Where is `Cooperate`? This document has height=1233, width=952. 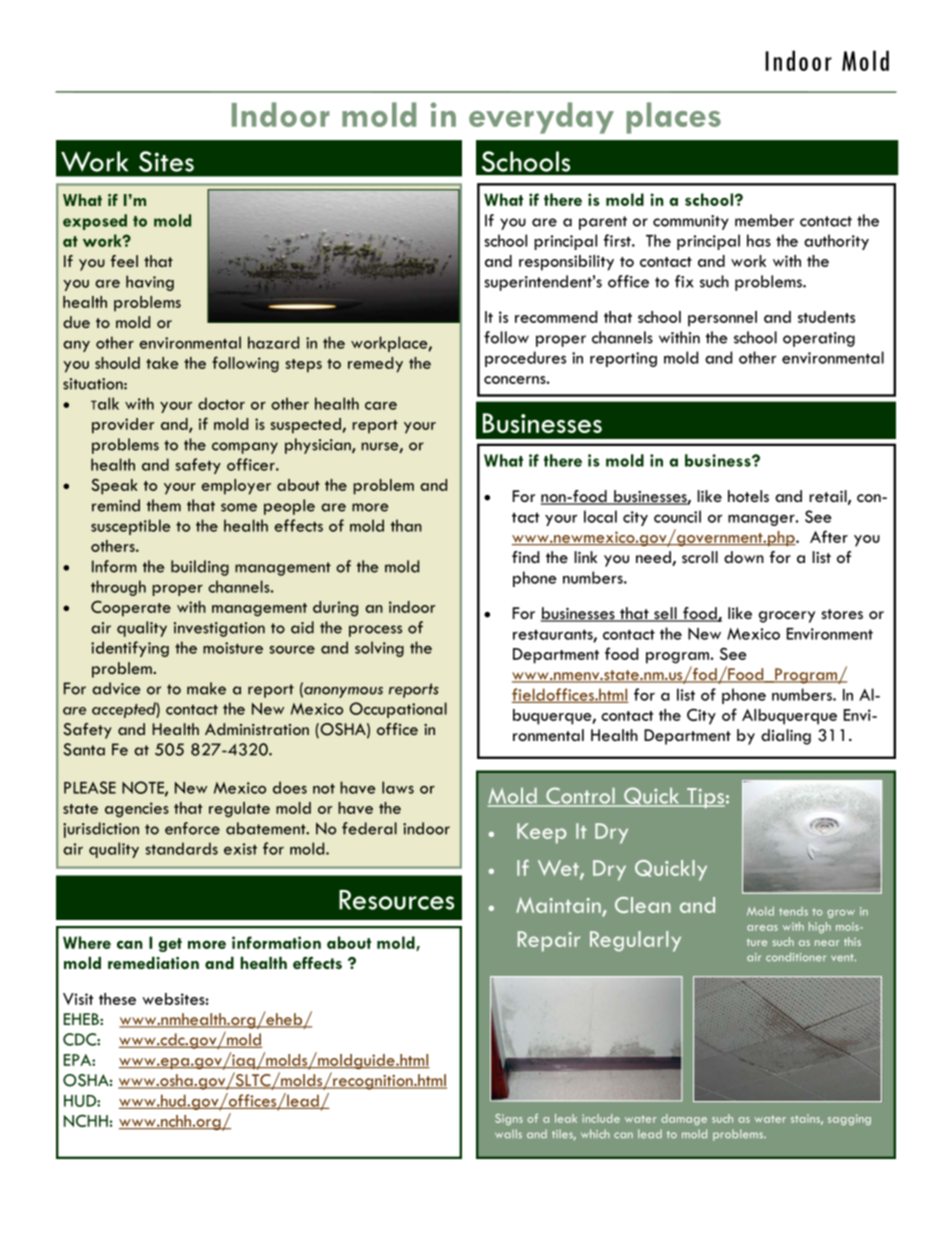
Cooperate is located at coordinates (131, 609).
